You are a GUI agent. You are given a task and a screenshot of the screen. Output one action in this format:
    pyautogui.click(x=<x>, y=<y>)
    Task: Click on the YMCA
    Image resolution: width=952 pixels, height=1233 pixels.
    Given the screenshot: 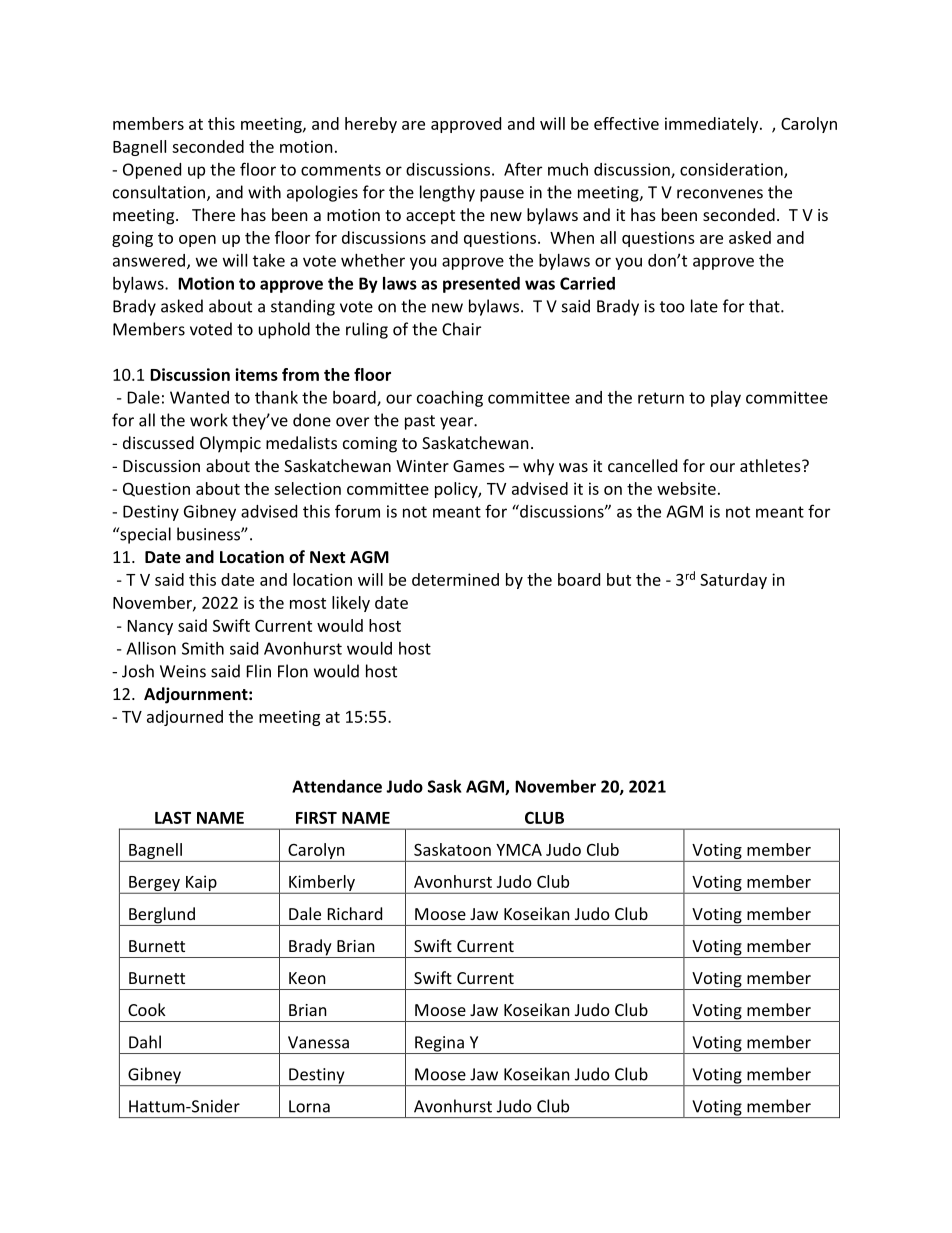 What is the action you would take?
    pyautogui.click(x=519, y=850)
